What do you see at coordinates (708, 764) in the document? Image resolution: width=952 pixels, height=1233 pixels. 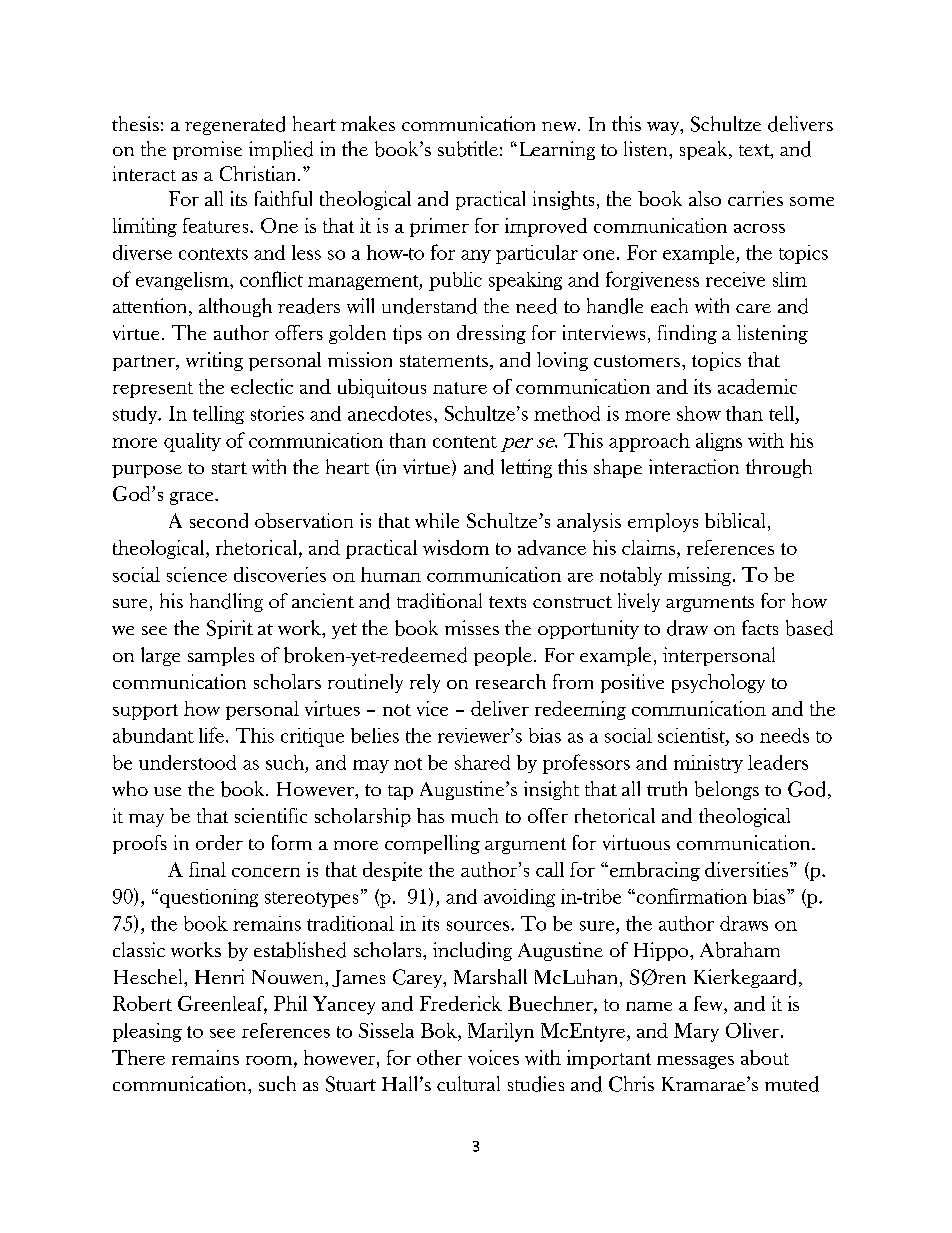 I see `ministry` at bounding box center [708, 764].
